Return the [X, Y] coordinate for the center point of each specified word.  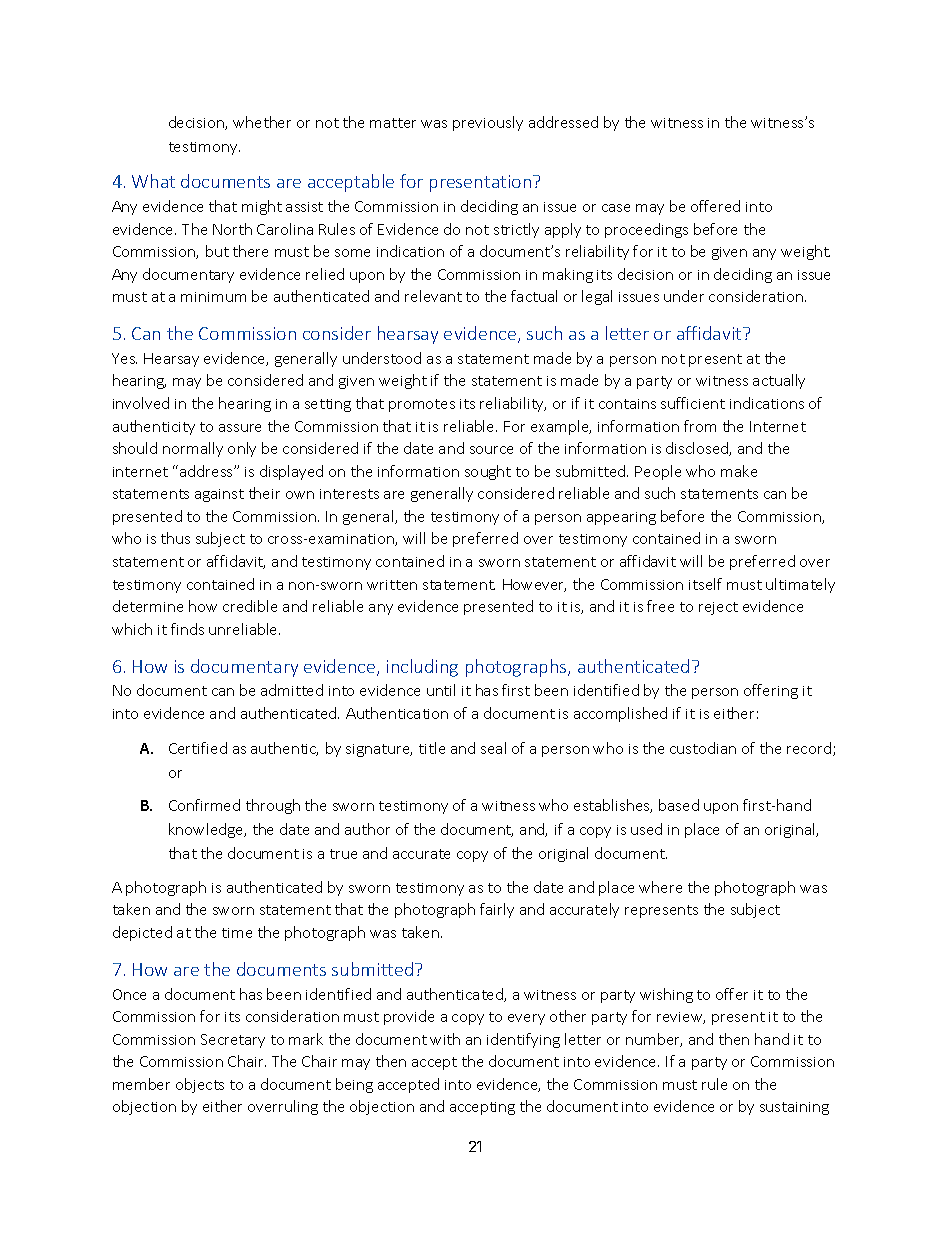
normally [193, 449]
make [739, 471]
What [153, 181]
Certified [198, 748]
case [616, 208]
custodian [703, 748]
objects [200, 1085]
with [445, 1039]
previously [488, 123]
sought [488, 472]
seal [493, 748]
